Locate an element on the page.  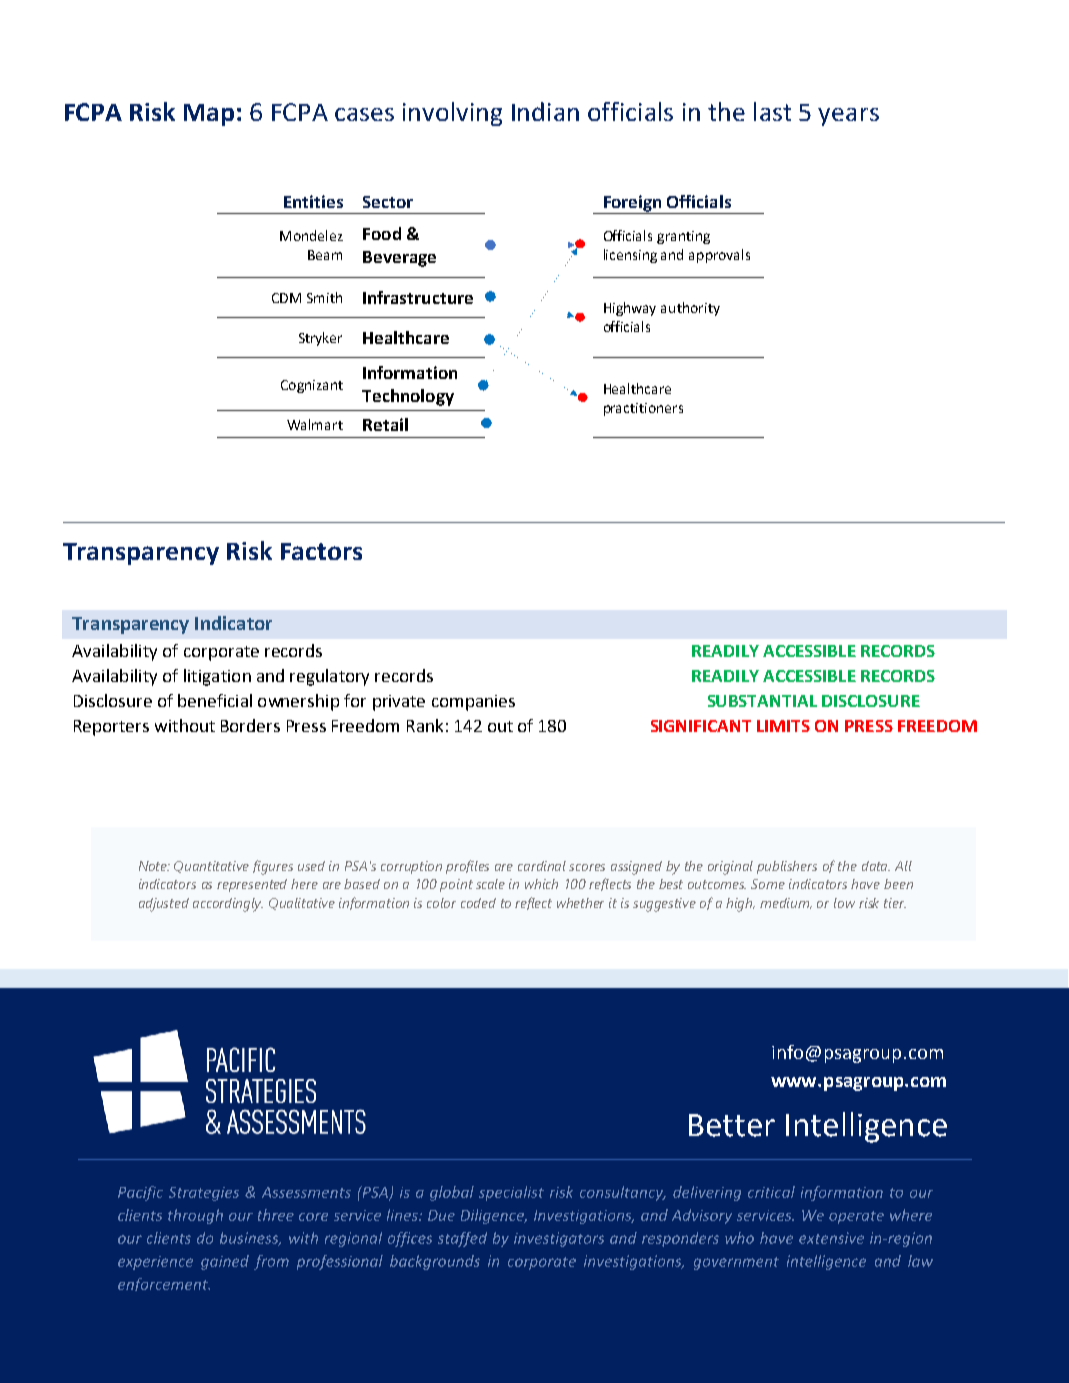
Better is located at coordinates (732, 1125).
